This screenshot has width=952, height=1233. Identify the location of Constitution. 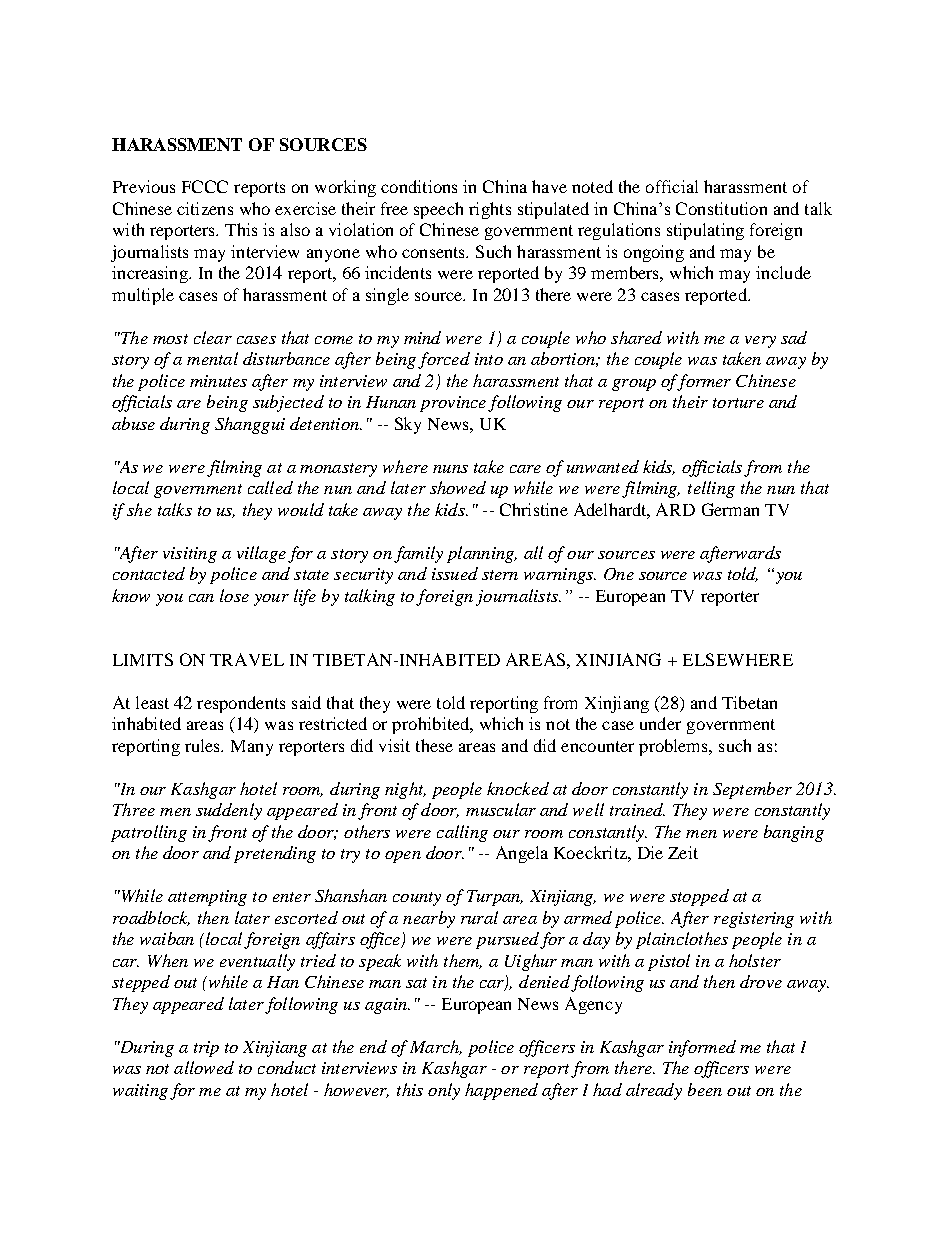
(721, 208).
